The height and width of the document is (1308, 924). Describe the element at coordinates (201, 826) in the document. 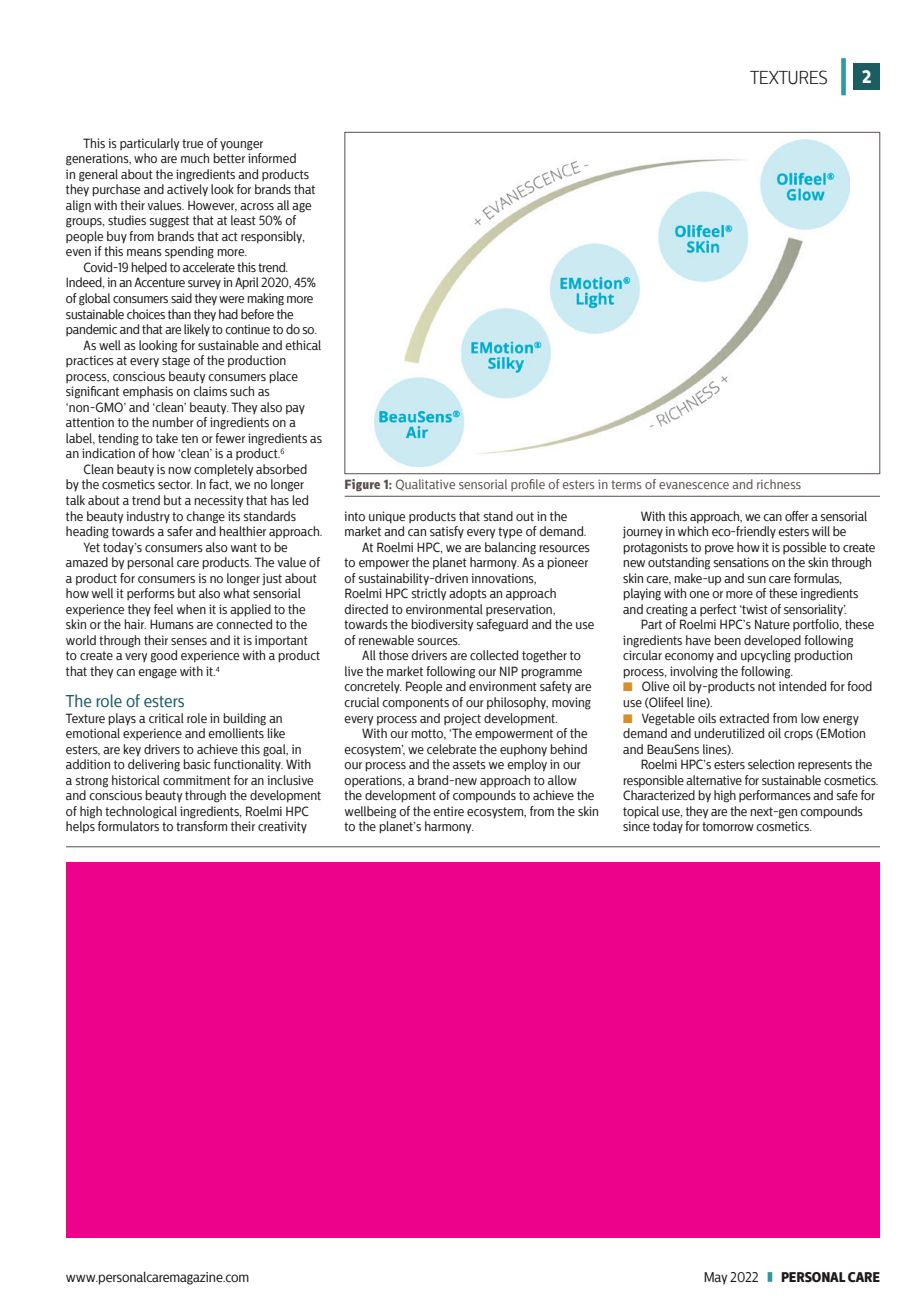

I see `transform` at that location.
